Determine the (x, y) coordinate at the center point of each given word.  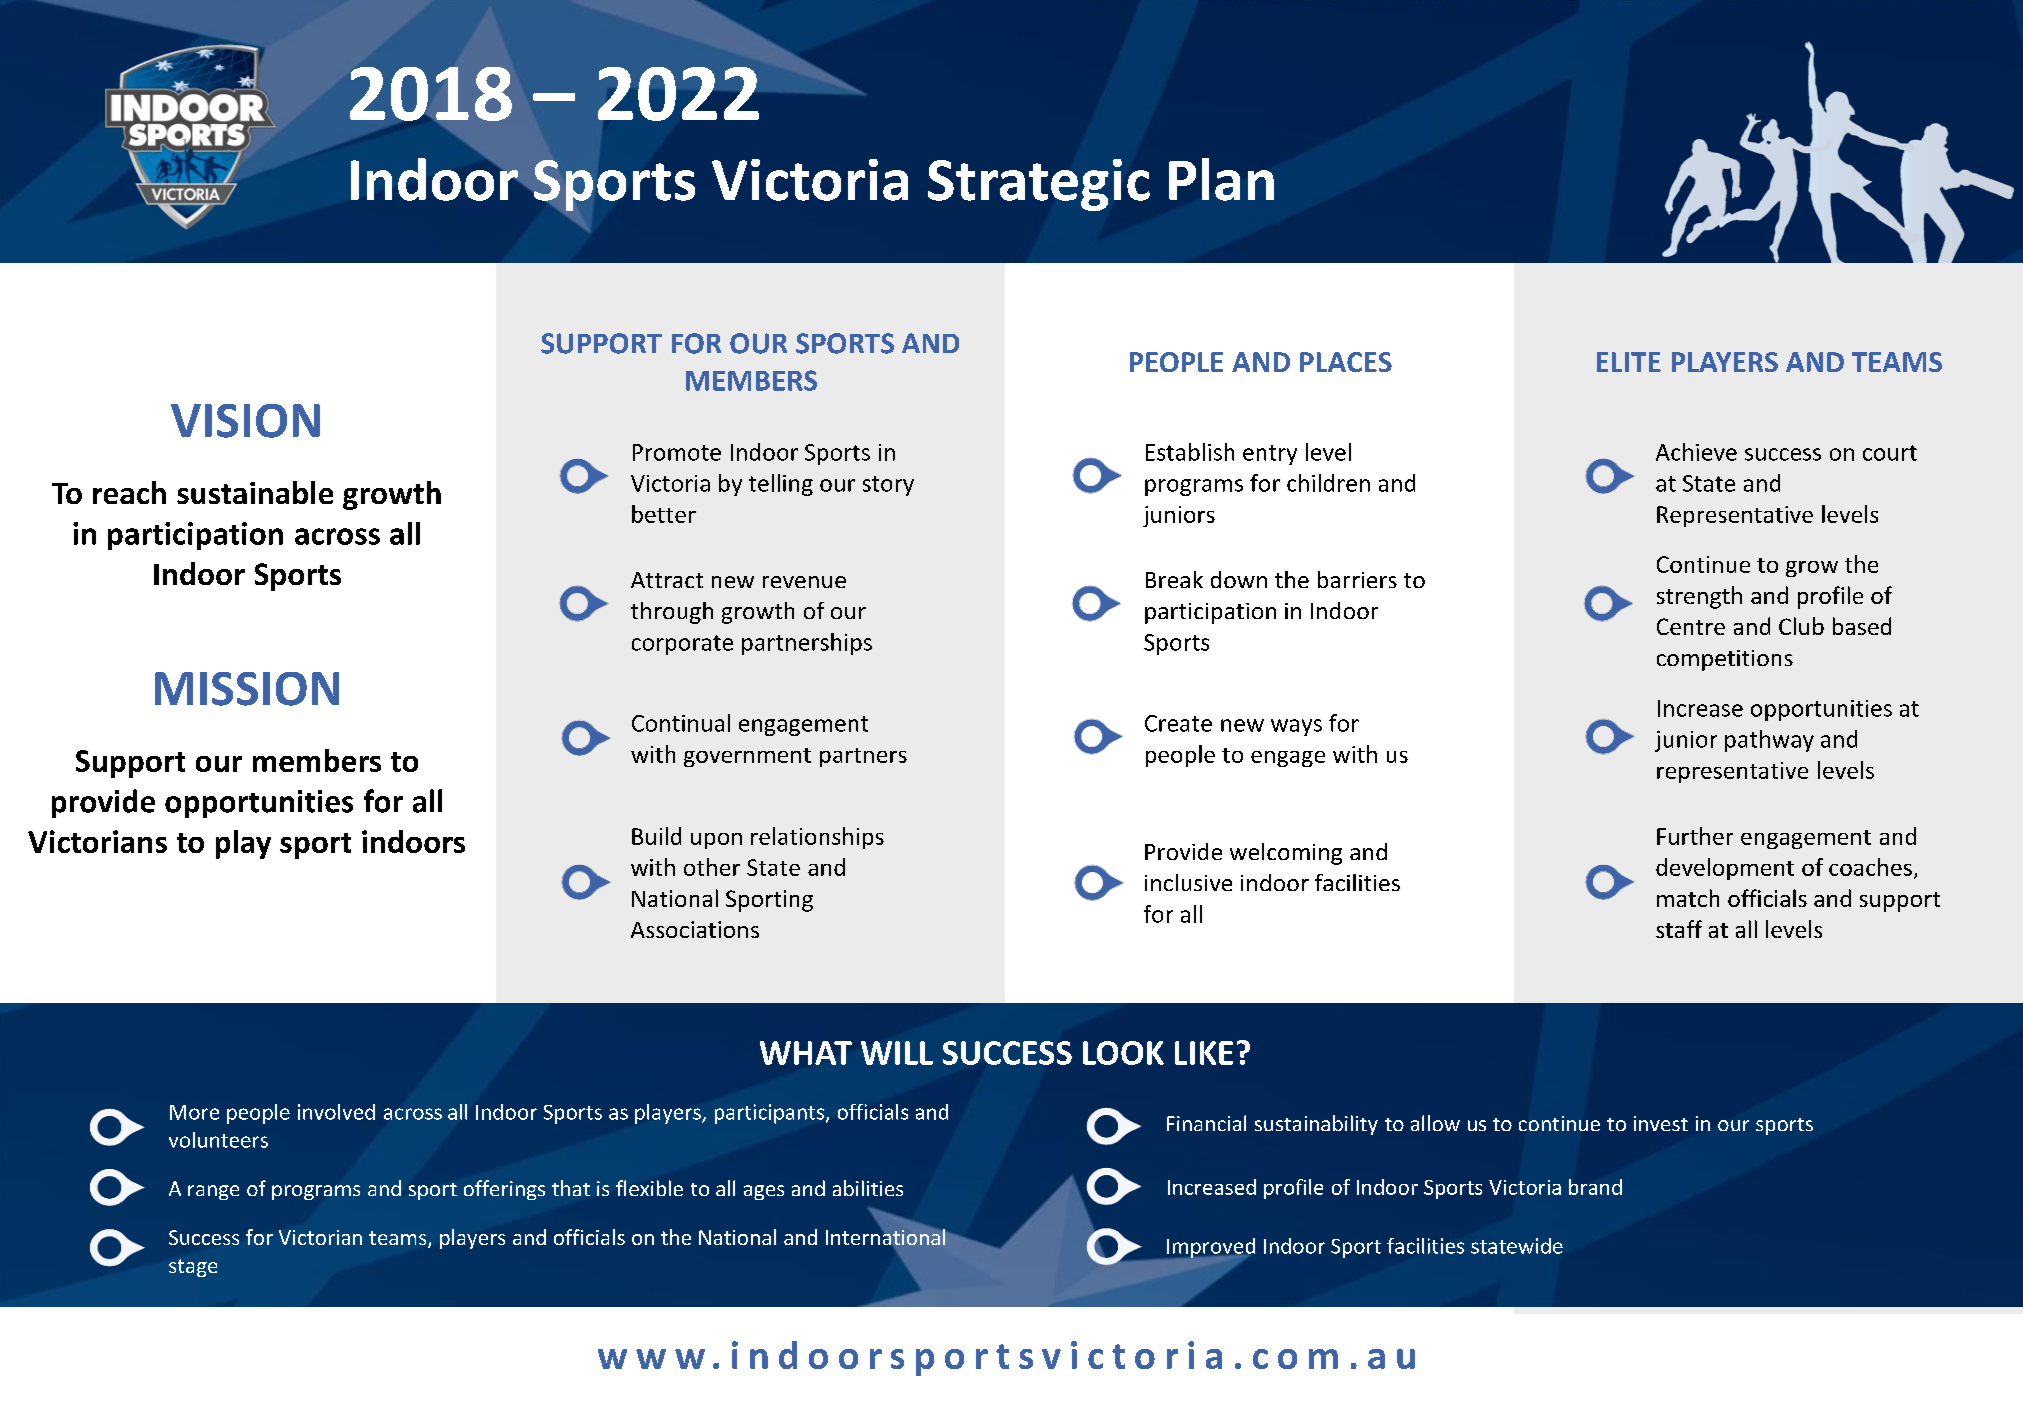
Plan (1221, 179)
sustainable (255, 492)
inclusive (1188, 882)
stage (193, 1268)
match (1688, 898)
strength (1699, 597)
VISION (245, 421)
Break (1174, 579)
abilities (868, 1188)
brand (1595, 1187)
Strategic (1039, 185)
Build (656, 836)
